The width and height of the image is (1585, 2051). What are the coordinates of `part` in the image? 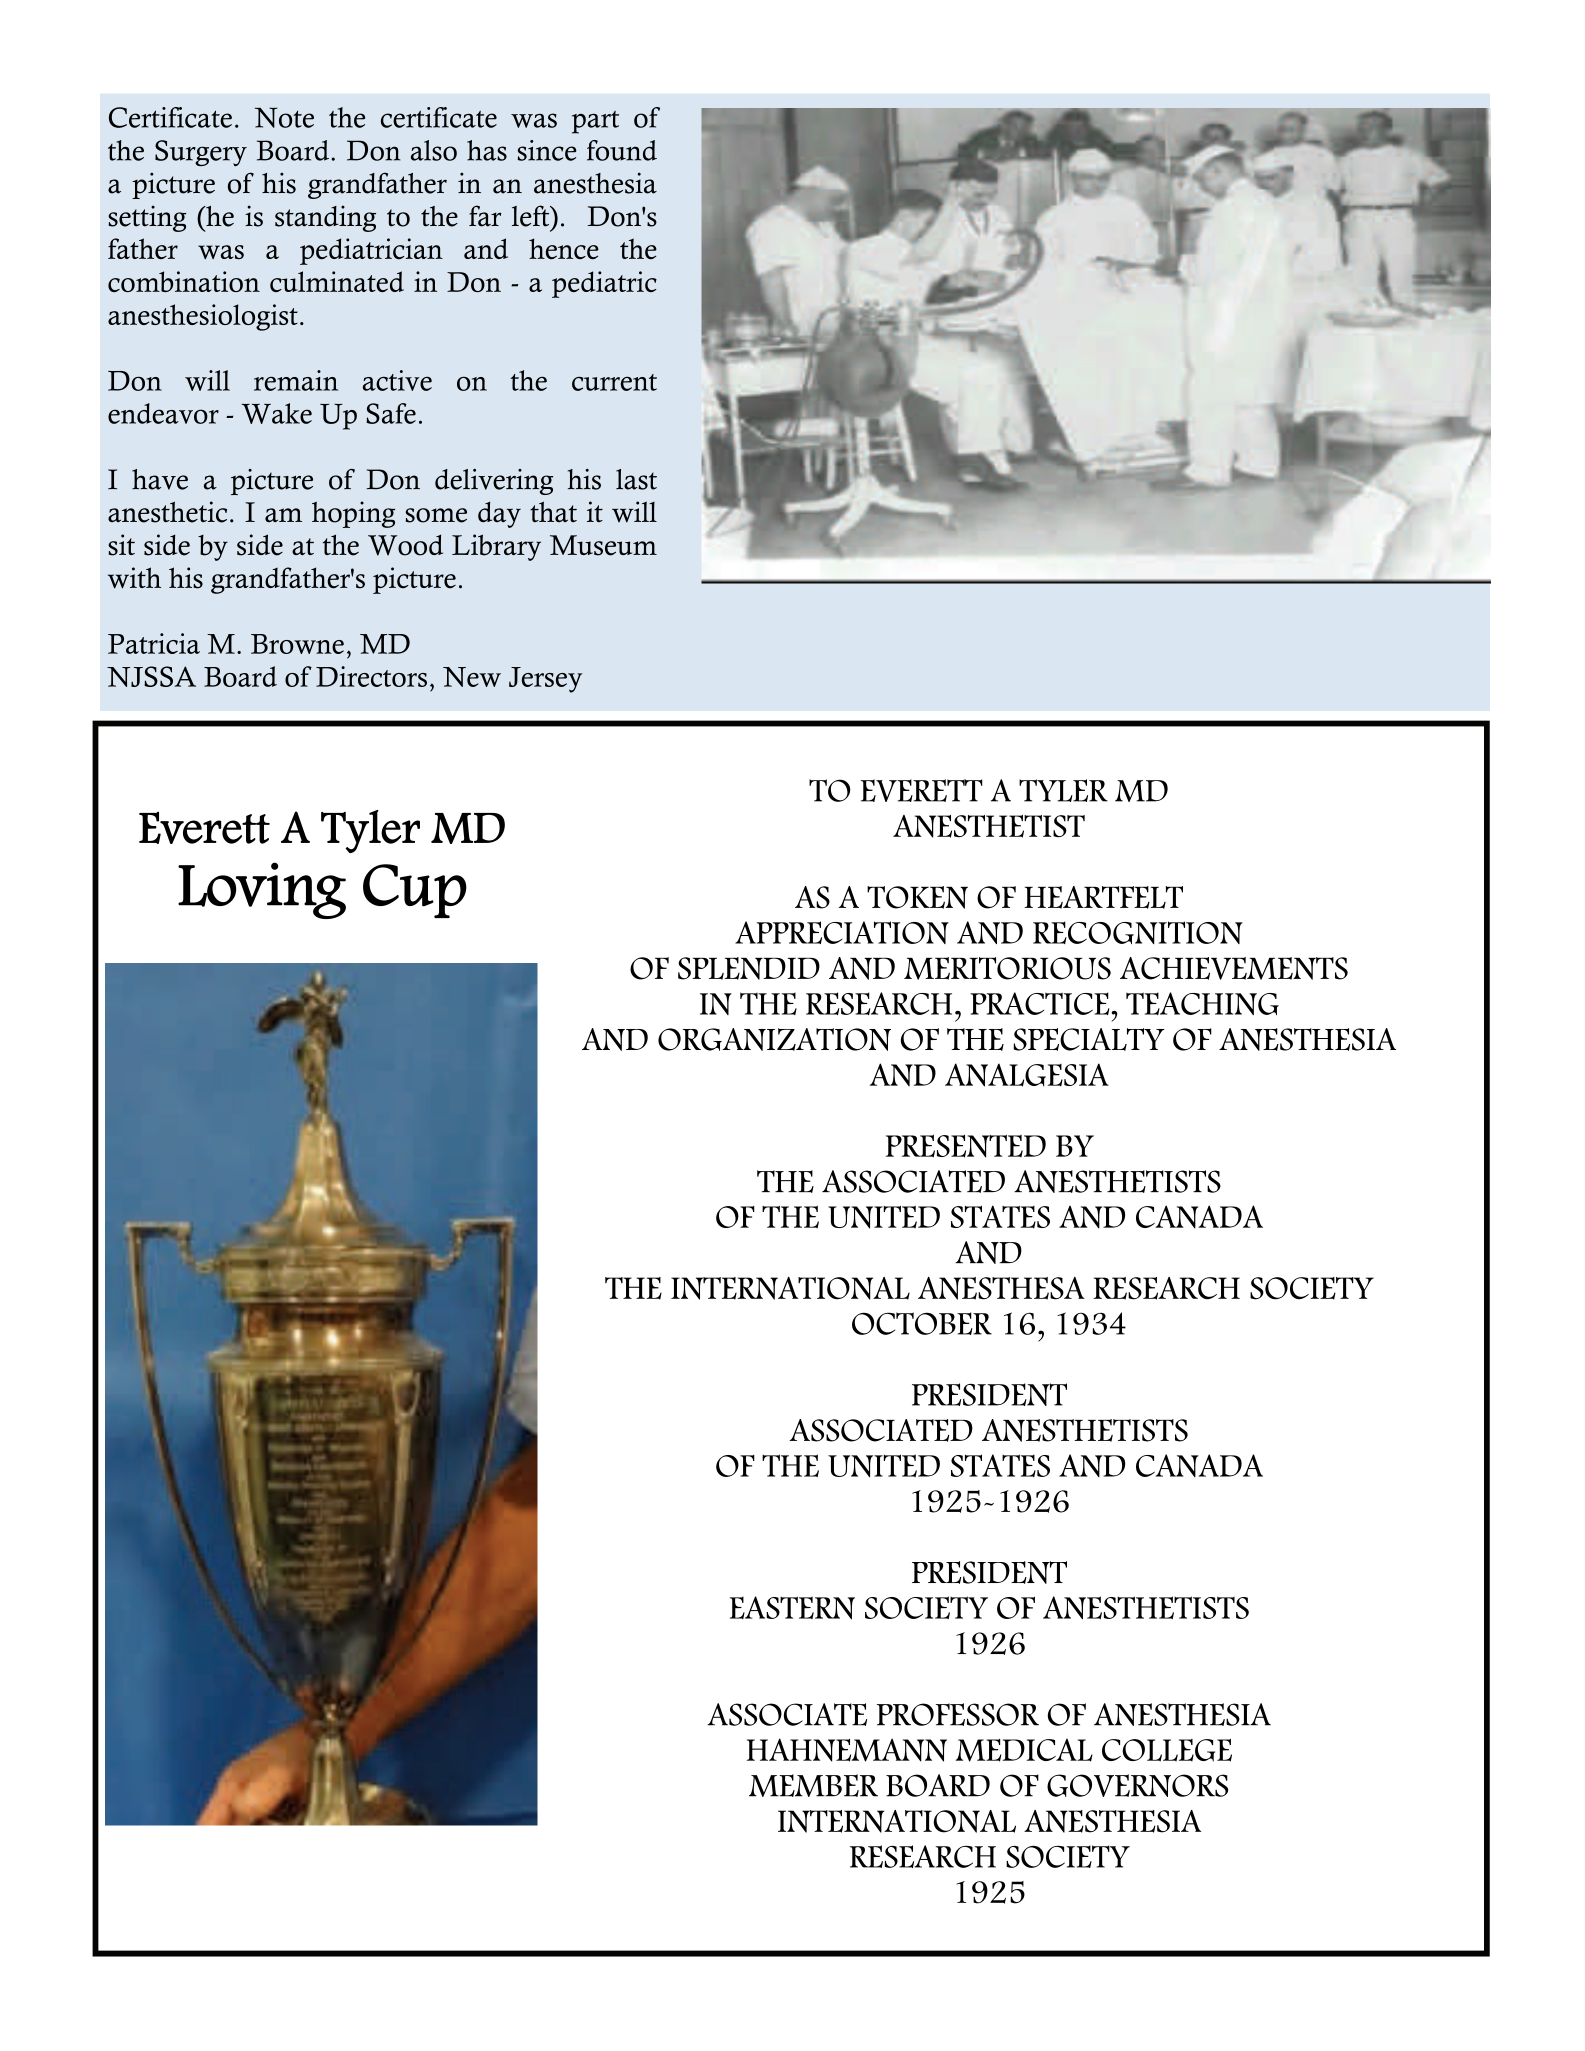 It's located at (595, 122).
